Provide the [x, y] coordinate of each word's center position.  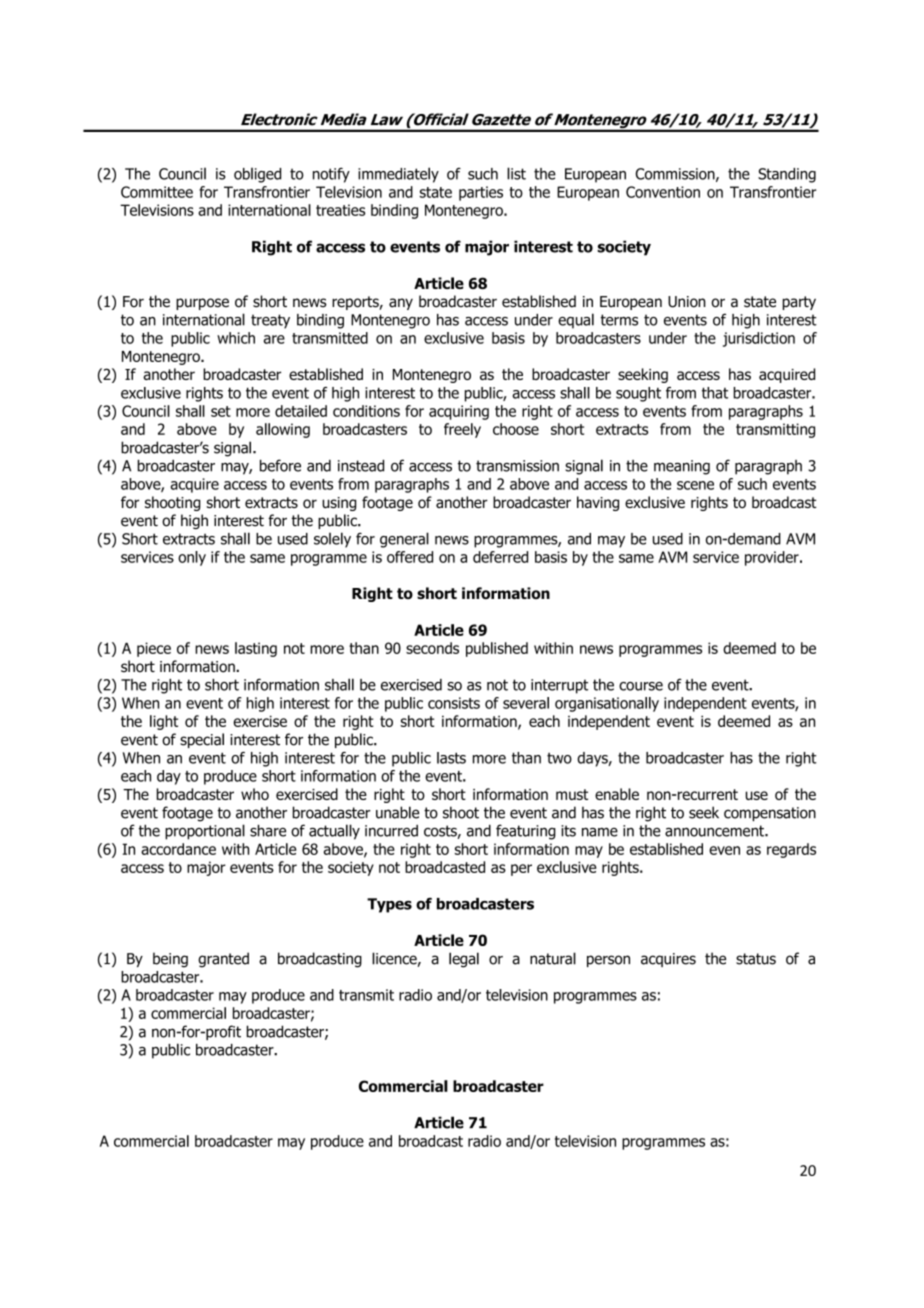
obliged [257, 175]
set [221, 411]
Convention [663, 192]
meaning [682, 467]
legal [464, 960]
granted [223, 960]
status [756, 959]
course [641, 686]
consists [454, 703]
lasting [256, 649]
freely [462, 430]
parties [481, 193]
